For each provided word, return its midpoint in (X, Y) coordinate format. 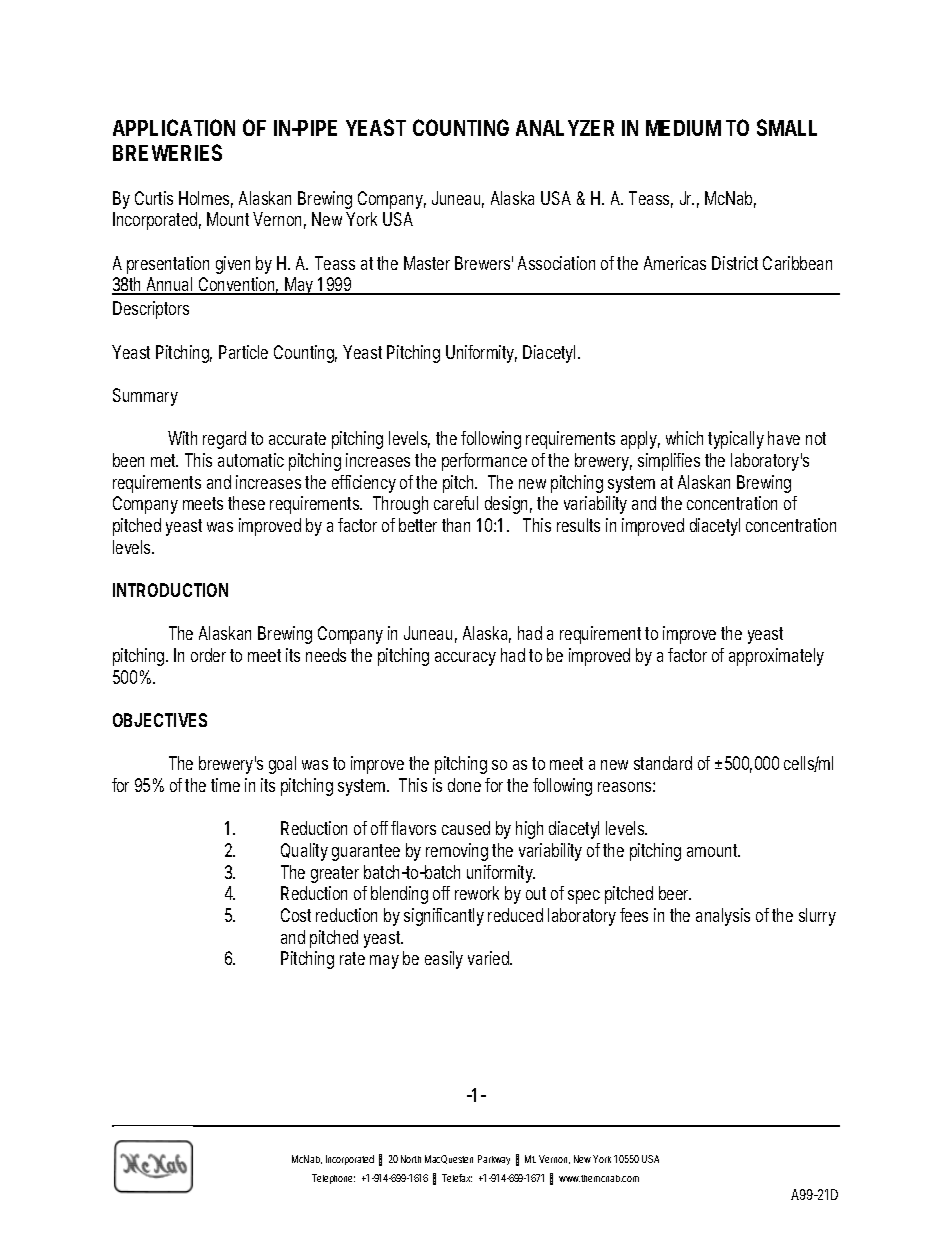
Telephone (333, 1179)
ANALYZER (565, 128)
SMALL (787, 127)
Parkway (494, 1160)
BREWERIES (167, 152)
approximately (776, 657)
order (211, 655)
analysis (723, 917)
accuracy (465, 659)
